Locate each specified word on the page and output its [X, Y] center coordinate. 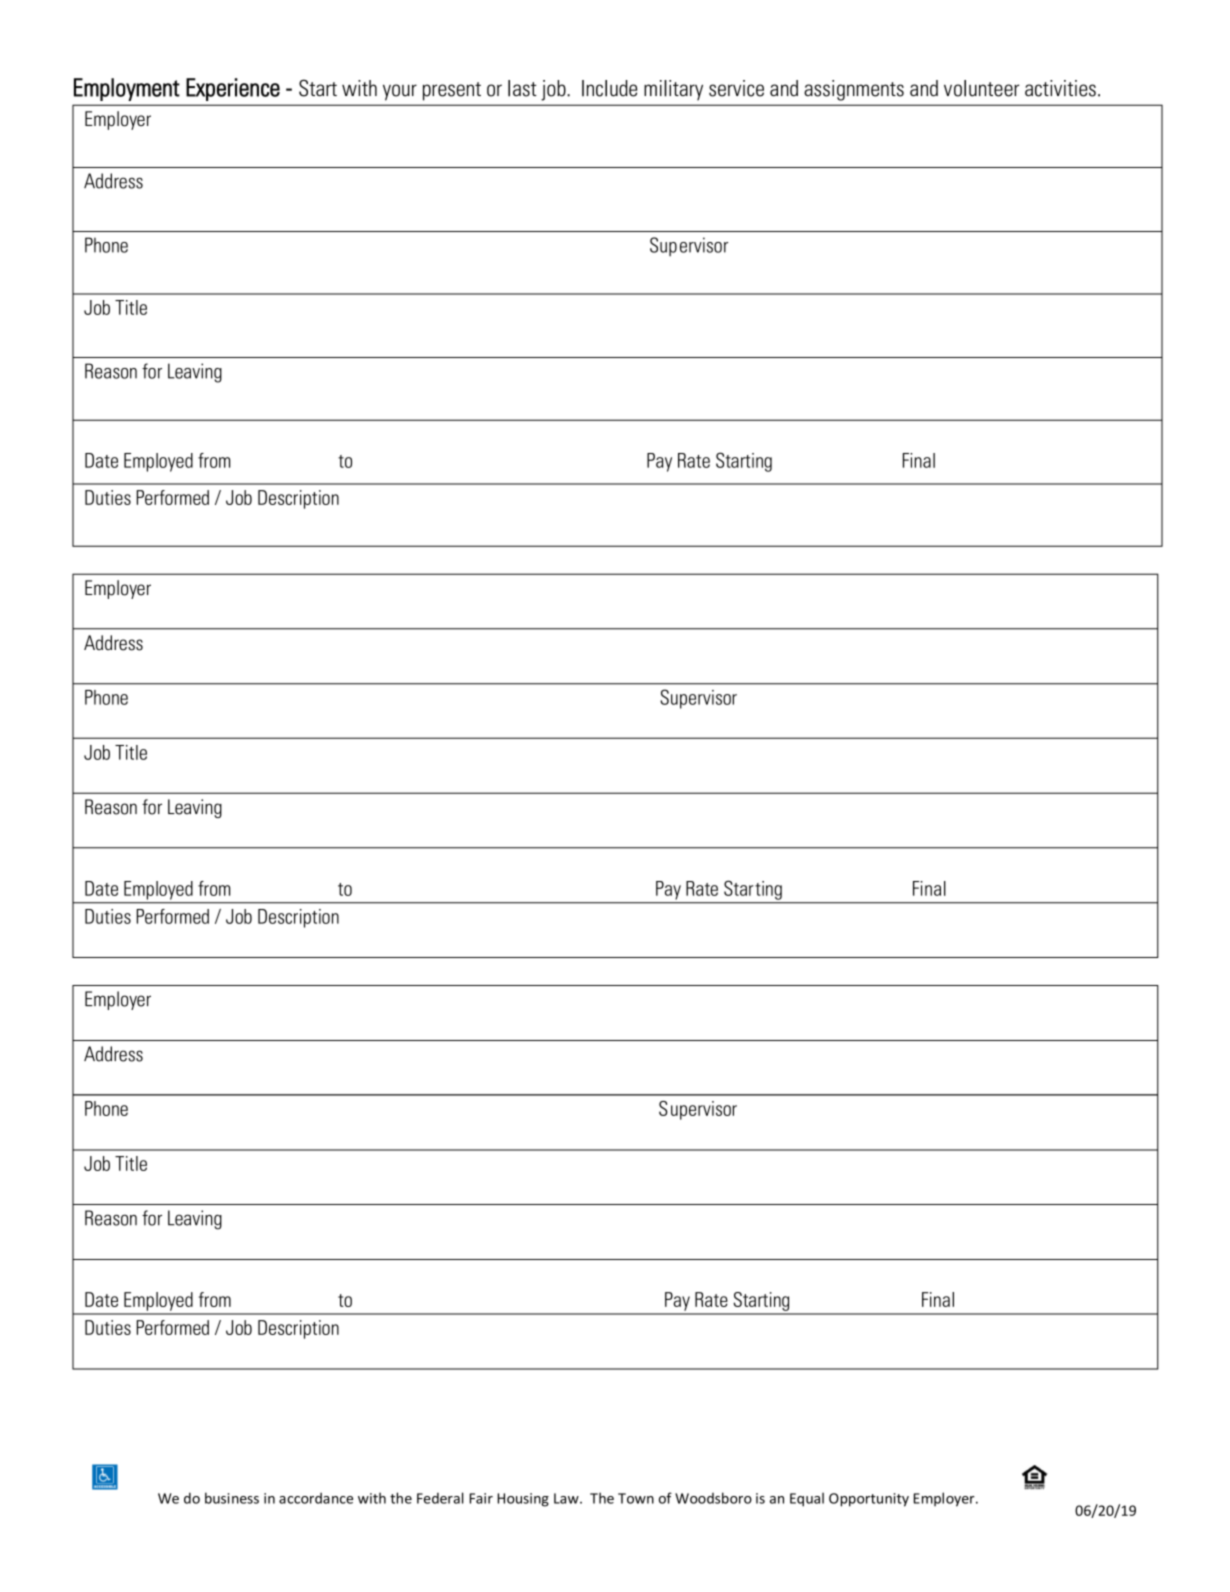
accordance [316, 1498]
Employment [127, 89]
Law [567, 1498]
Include [609, 88]
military [673, 90]
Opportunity [869, 1500]
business [232, 1498]
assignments [854, 90]
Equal [807, 1499]
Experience [233, 89]
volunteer [981, 88]
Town [636, 1498]
